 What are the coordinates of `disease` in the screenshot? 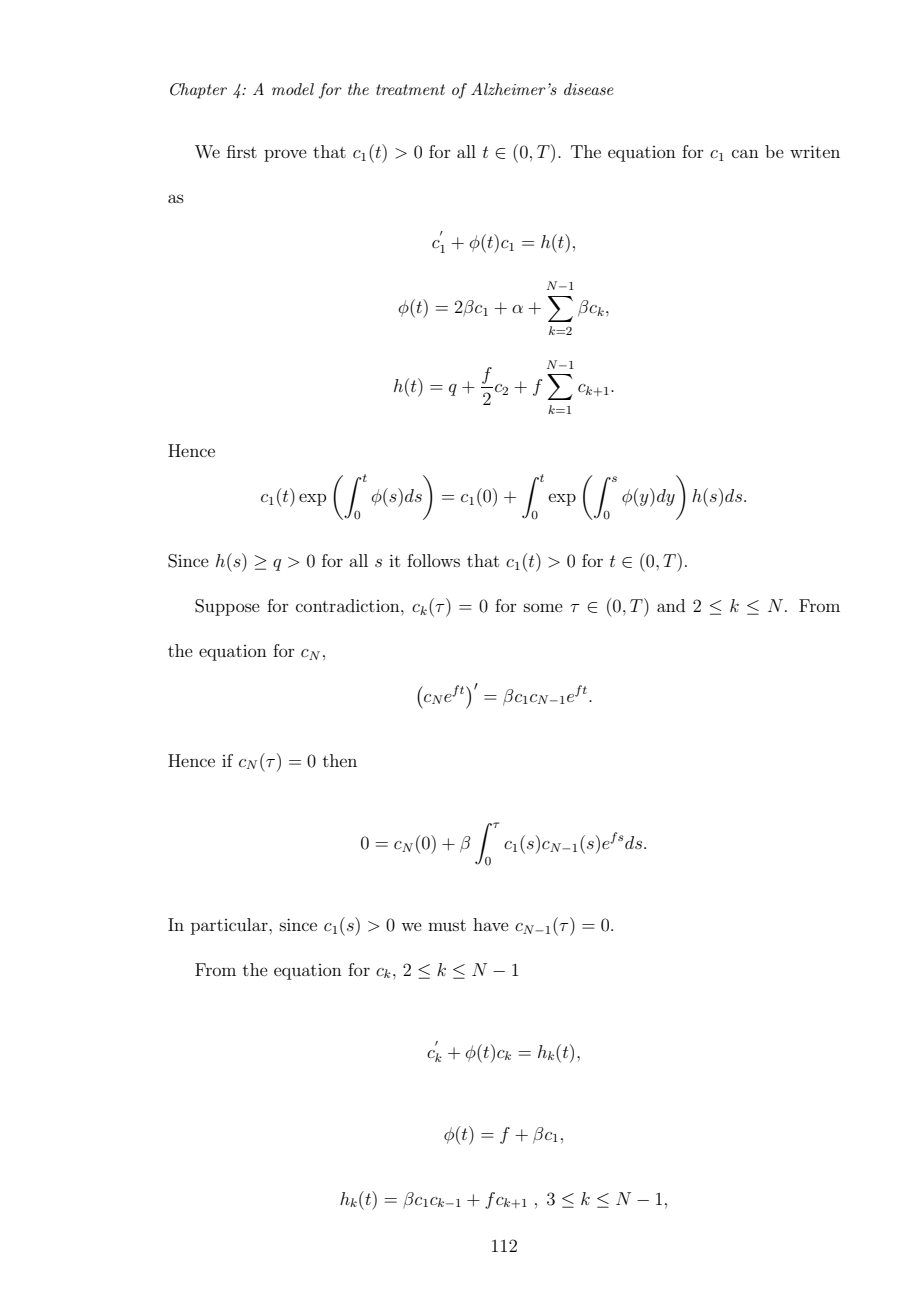 It's located at (588, 89).
